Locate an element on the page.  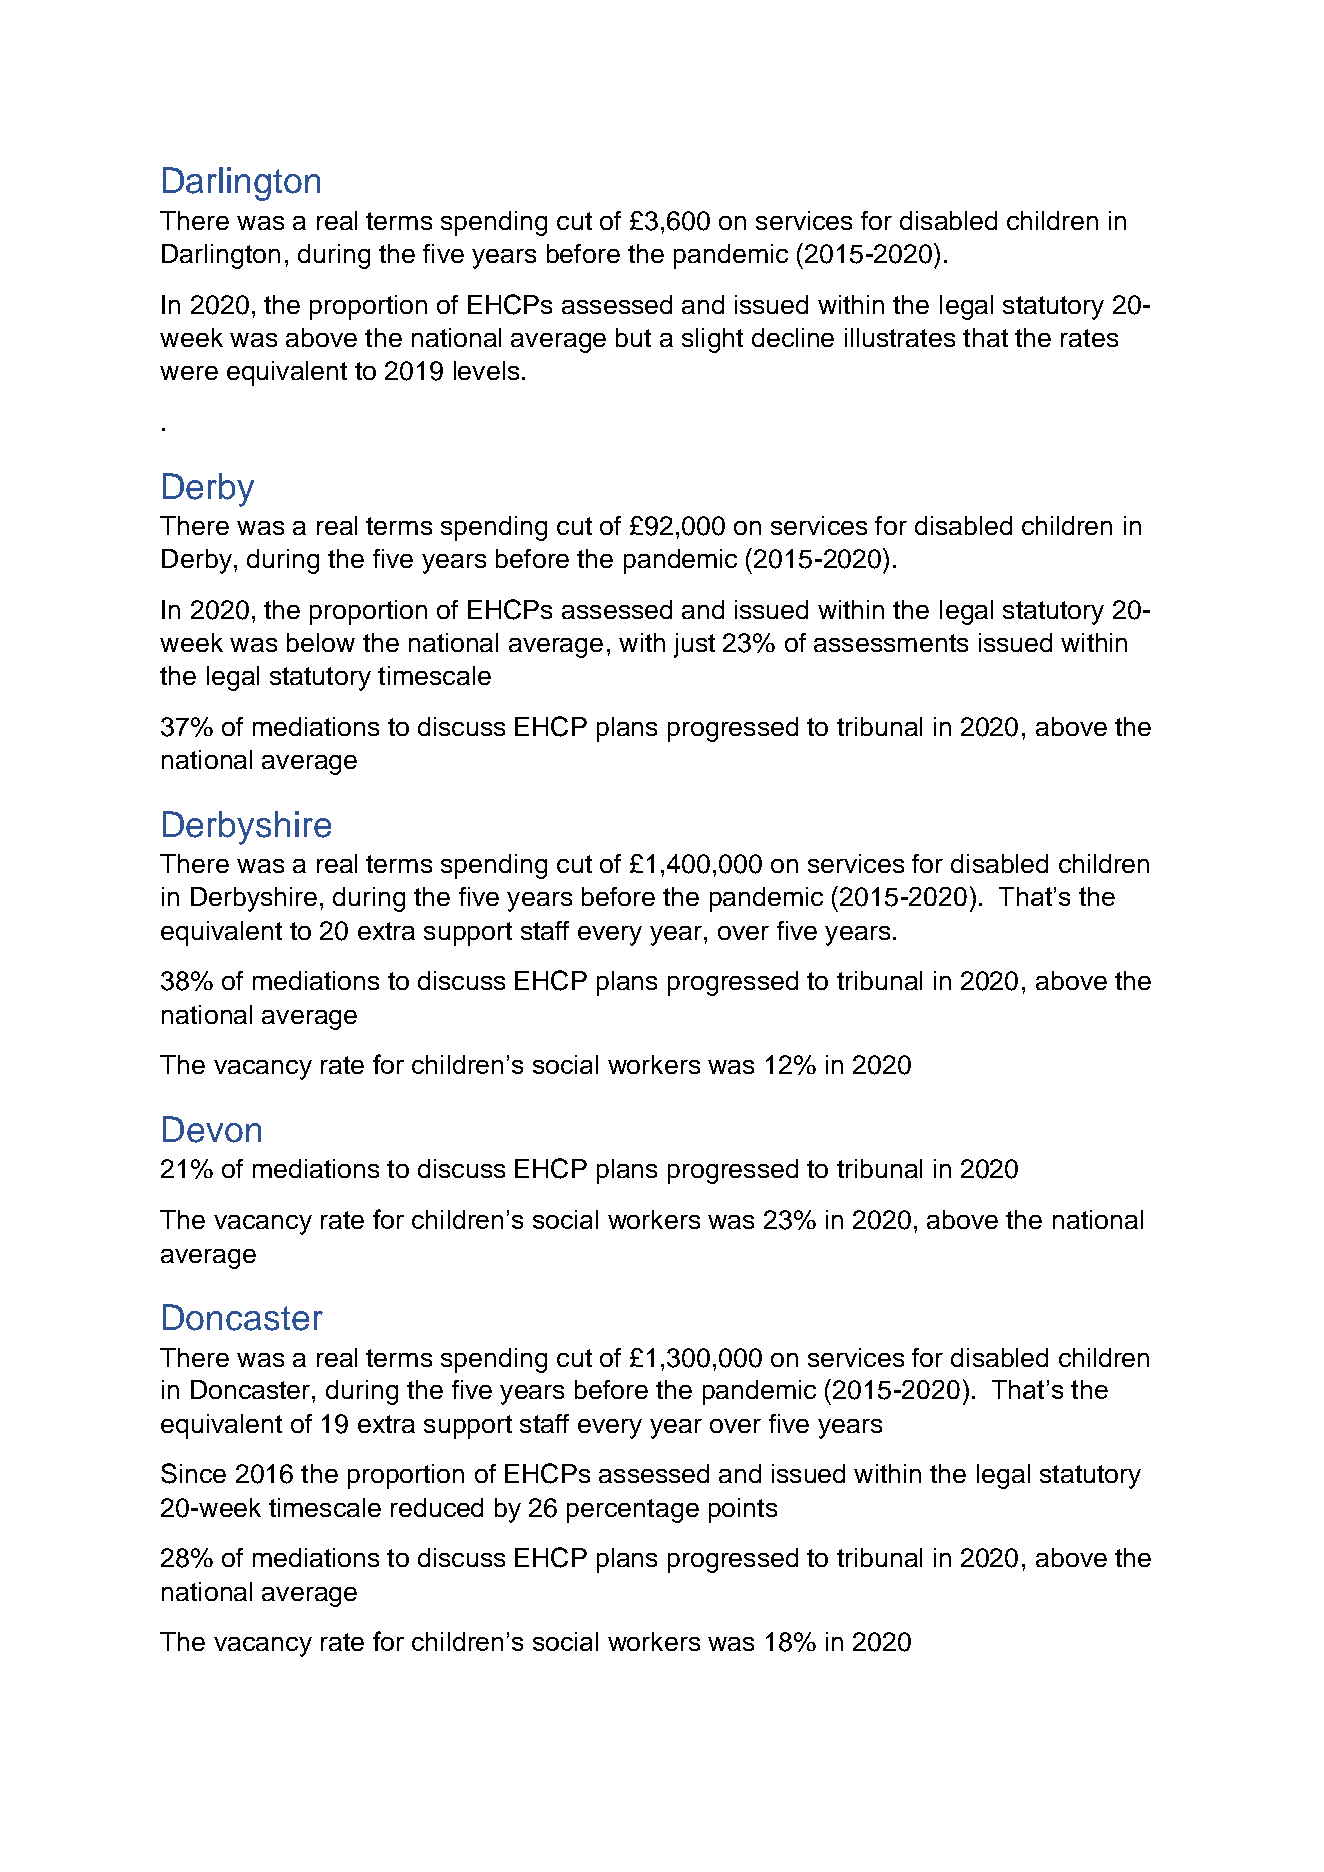
levels is located at coordinates (486, 370).
